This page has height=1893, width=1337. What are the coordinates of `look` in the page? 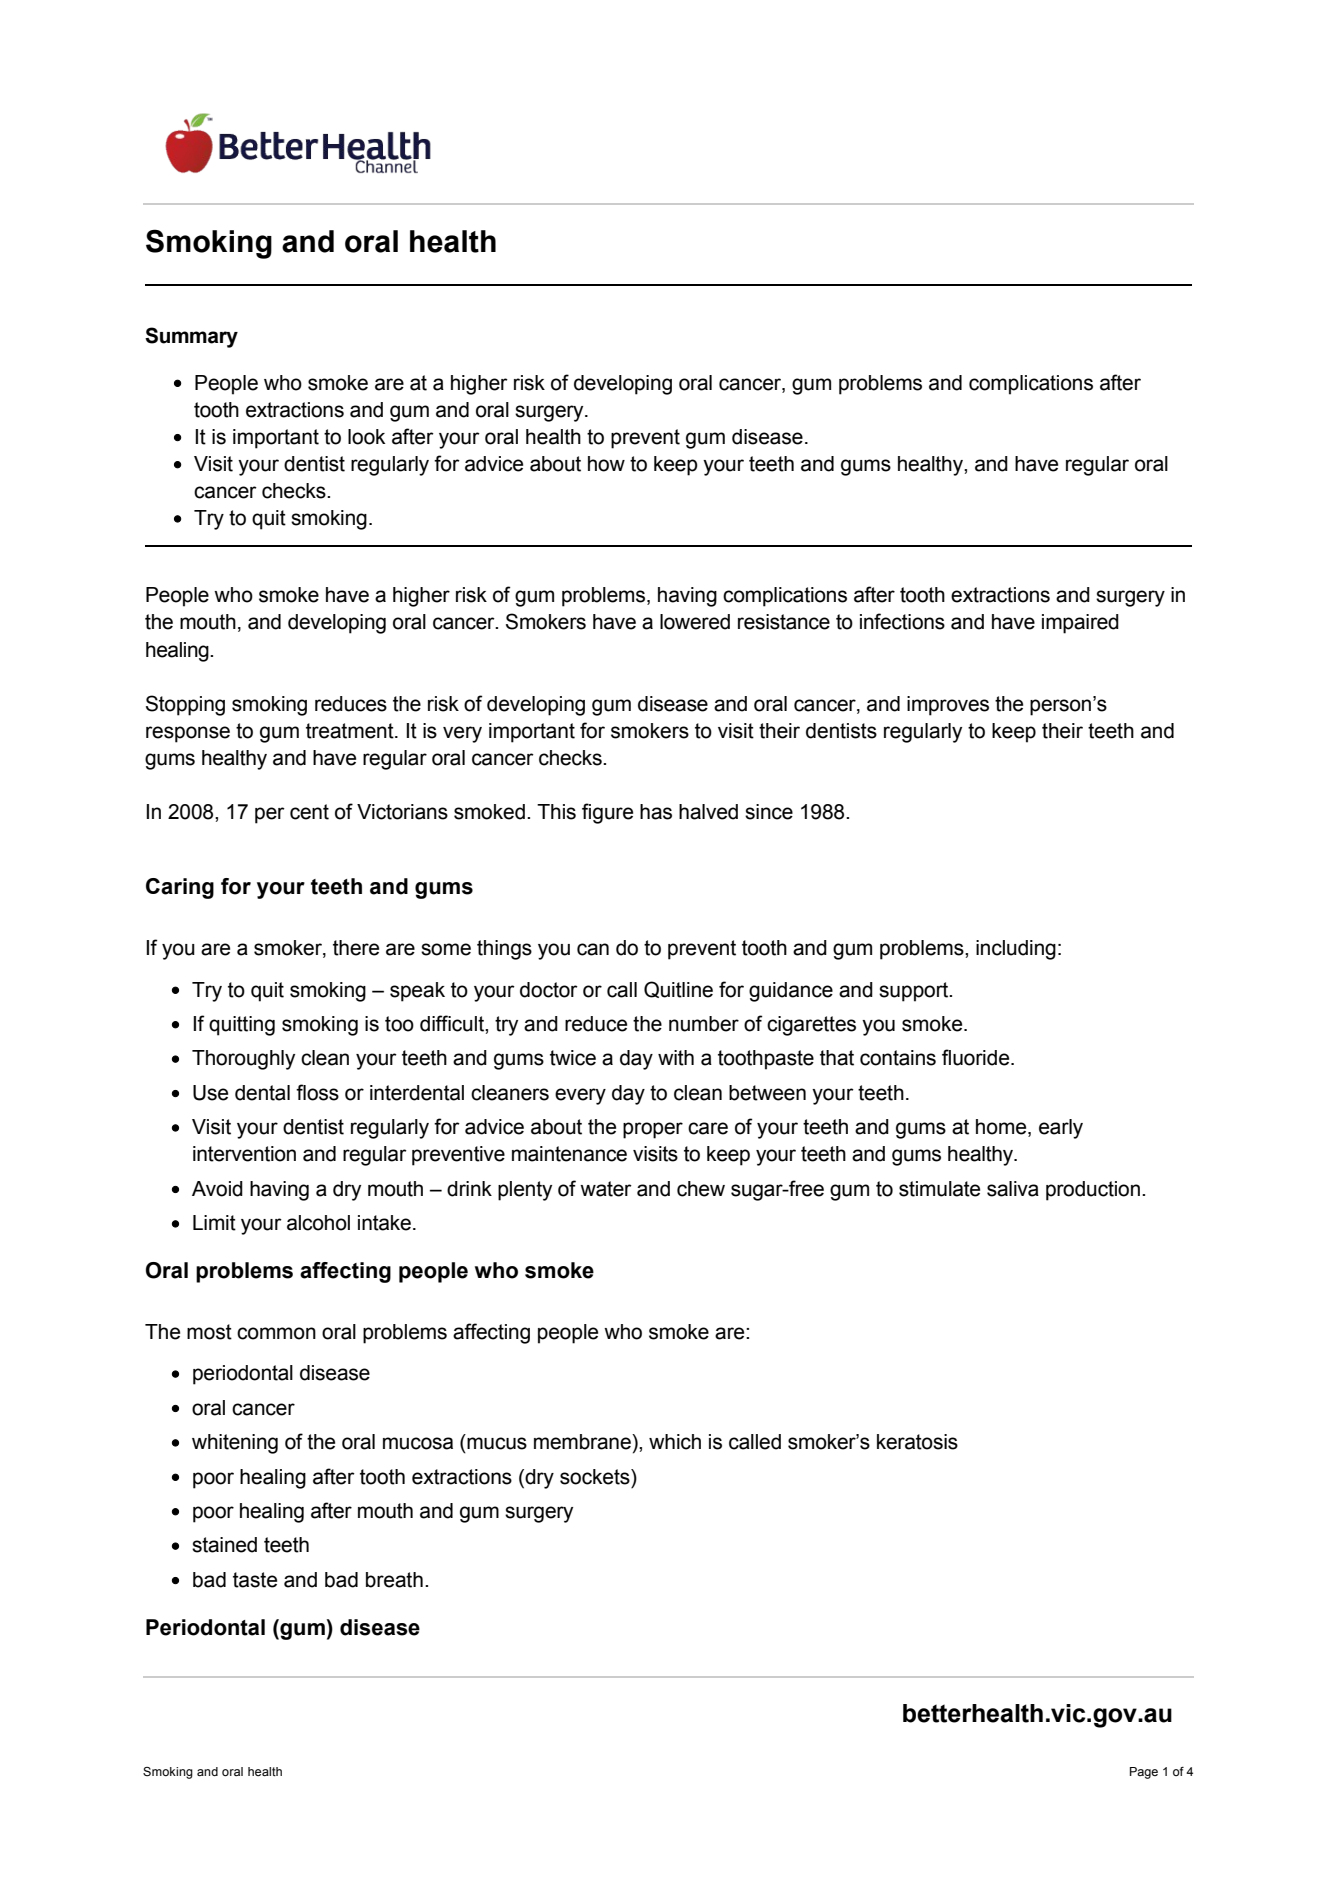 It's located at (366, 437).
